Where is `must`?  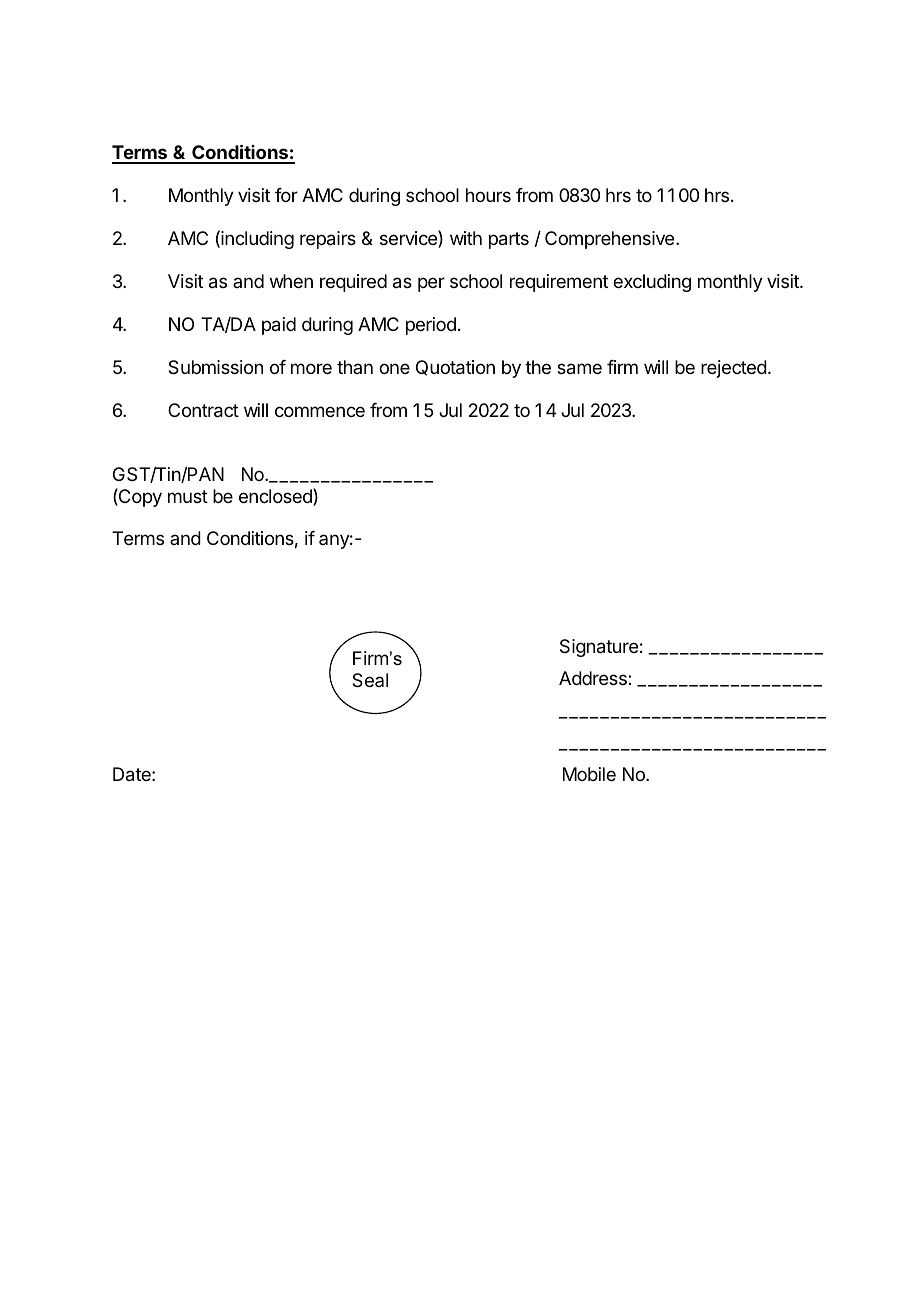 must is located at coordinates (188, 496).
